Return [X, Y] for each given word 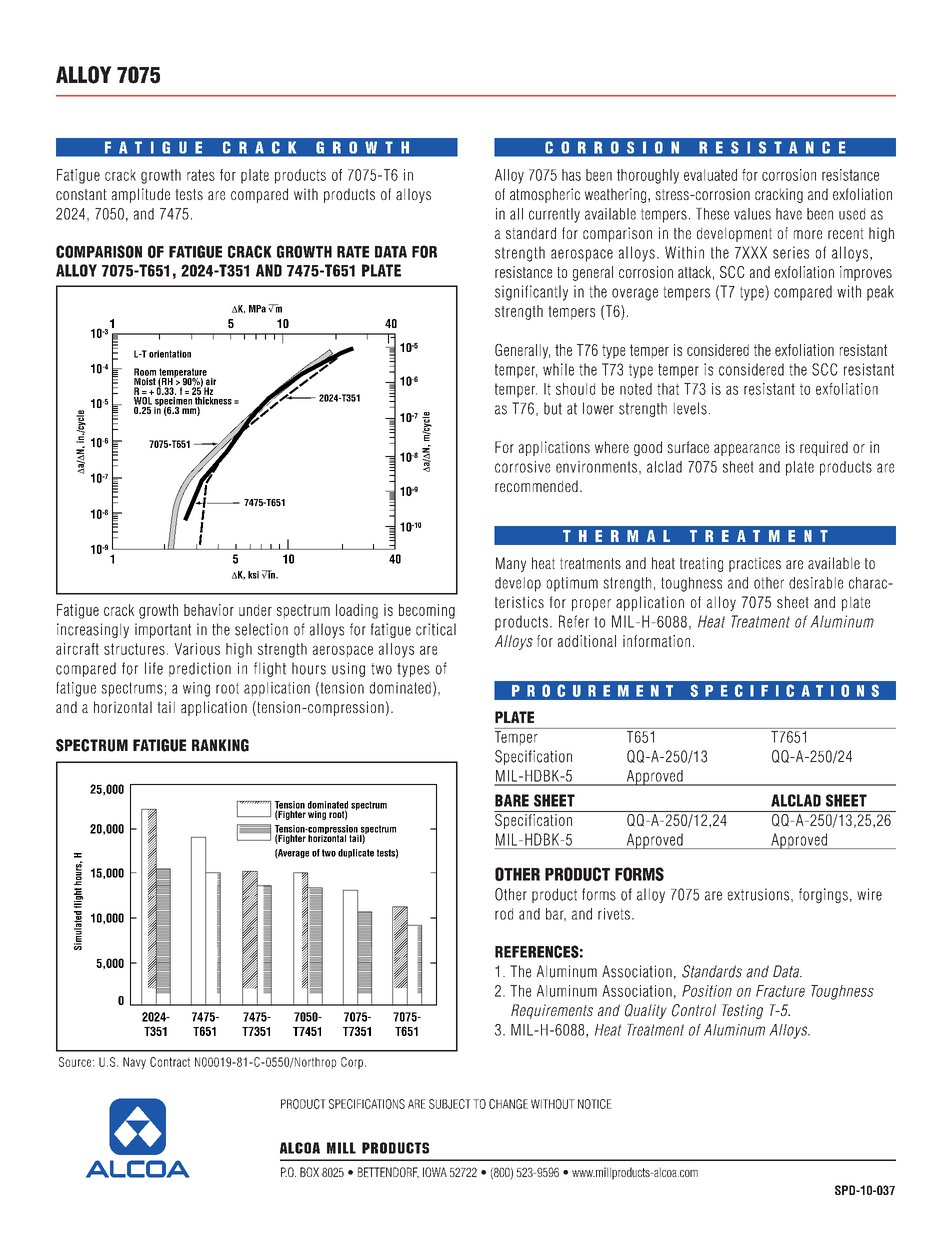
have [789, 214]
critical [436, 629]
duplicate [356, 853]
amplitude [141, 195]
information [656, 641]
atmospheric [545, 195]
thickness [213, 402]
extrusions [760, 895]
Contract [170, 1062]
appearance [747, 450]
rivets [614, 914]
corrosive [522, 467]
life [154, 668]
